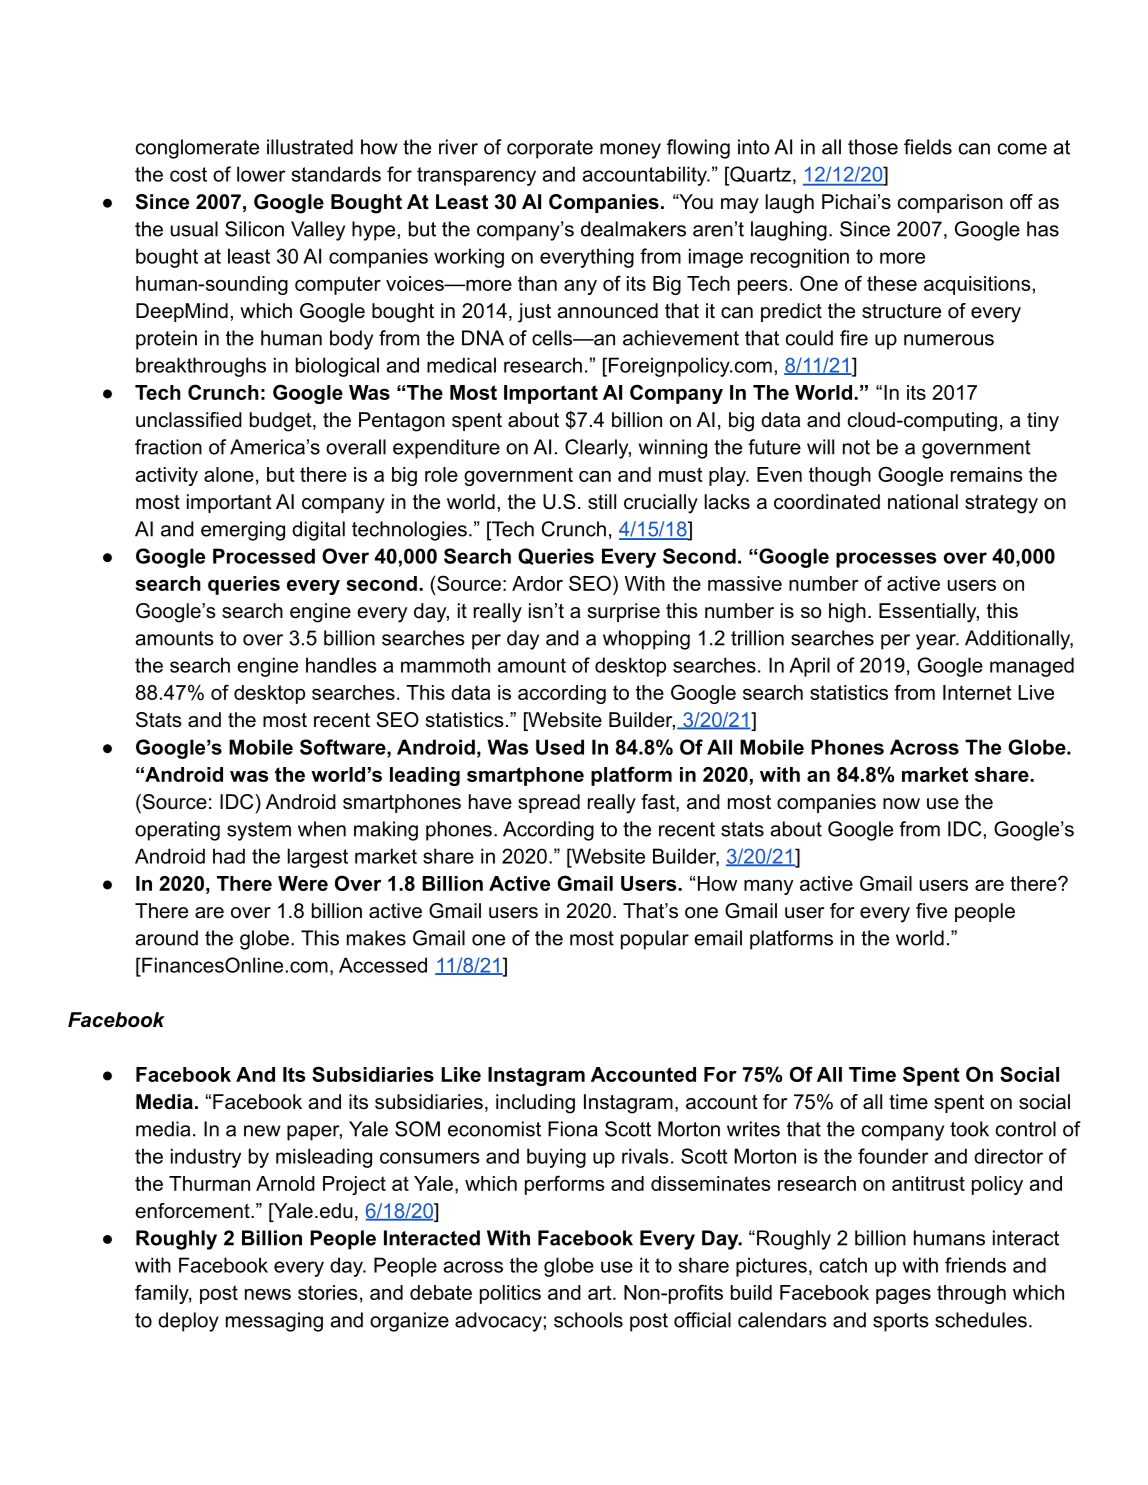 This page has width=1148, height=1485. Describe the element at coordinates (268, 1294) in the page. I see `news` at that location.
